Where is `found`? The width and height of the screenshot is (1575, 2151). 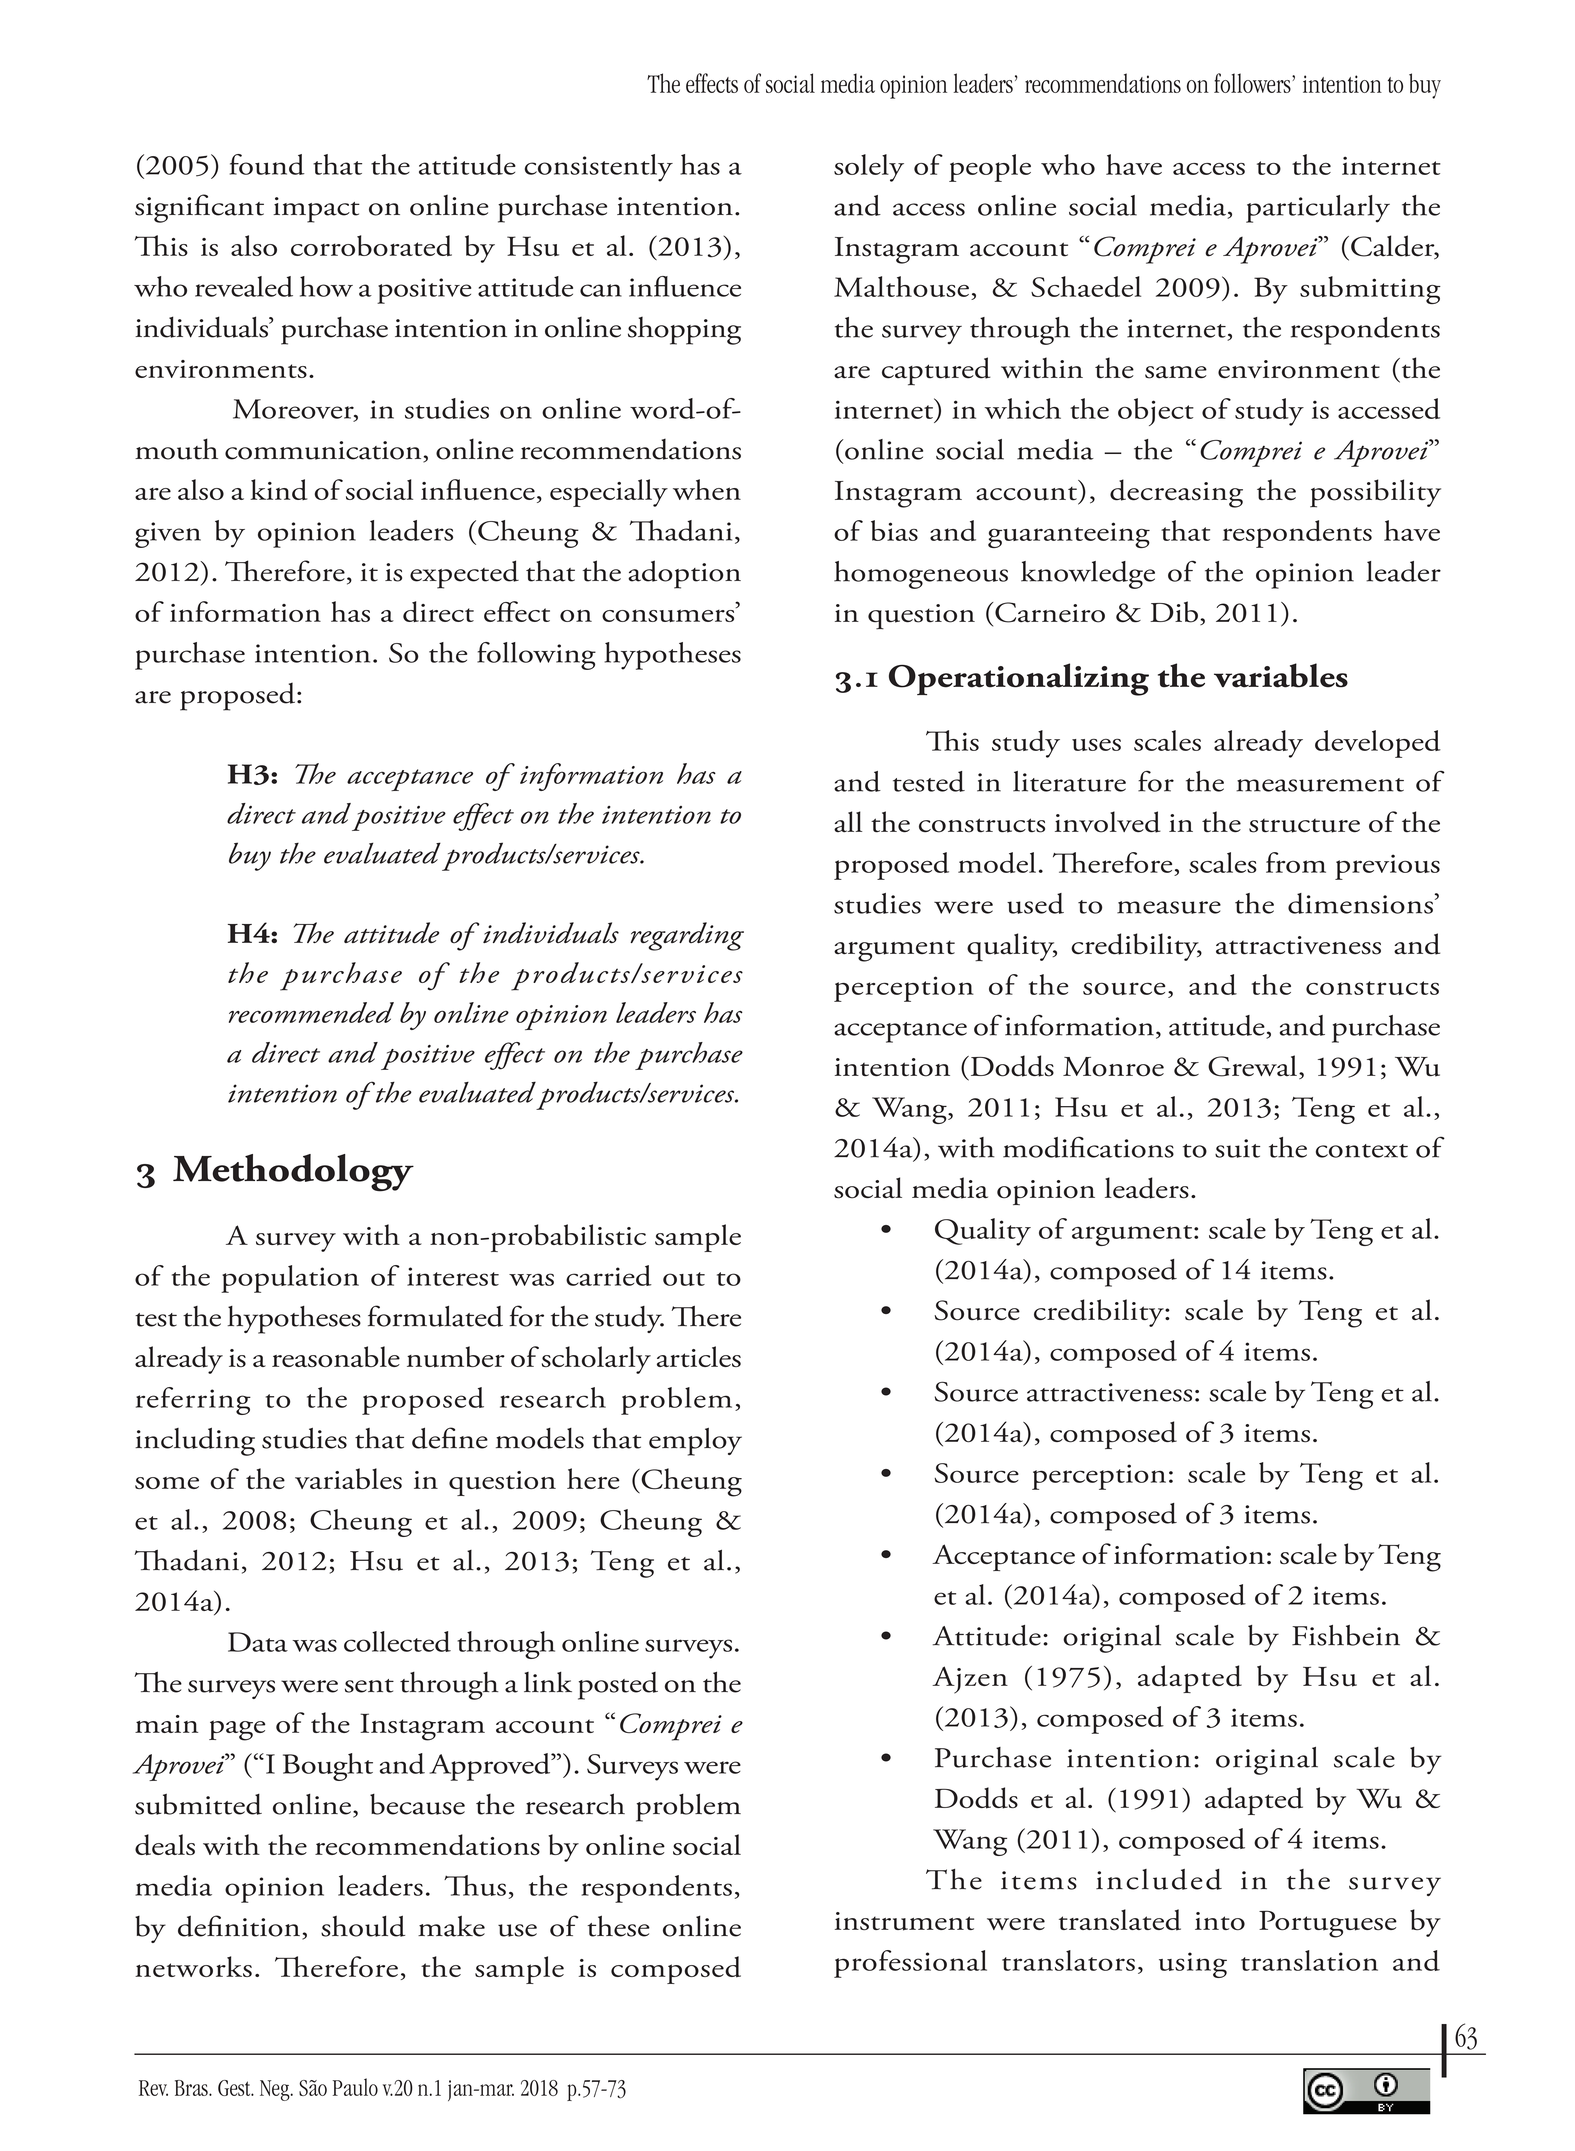 found is located at coordinates (267, 164).
